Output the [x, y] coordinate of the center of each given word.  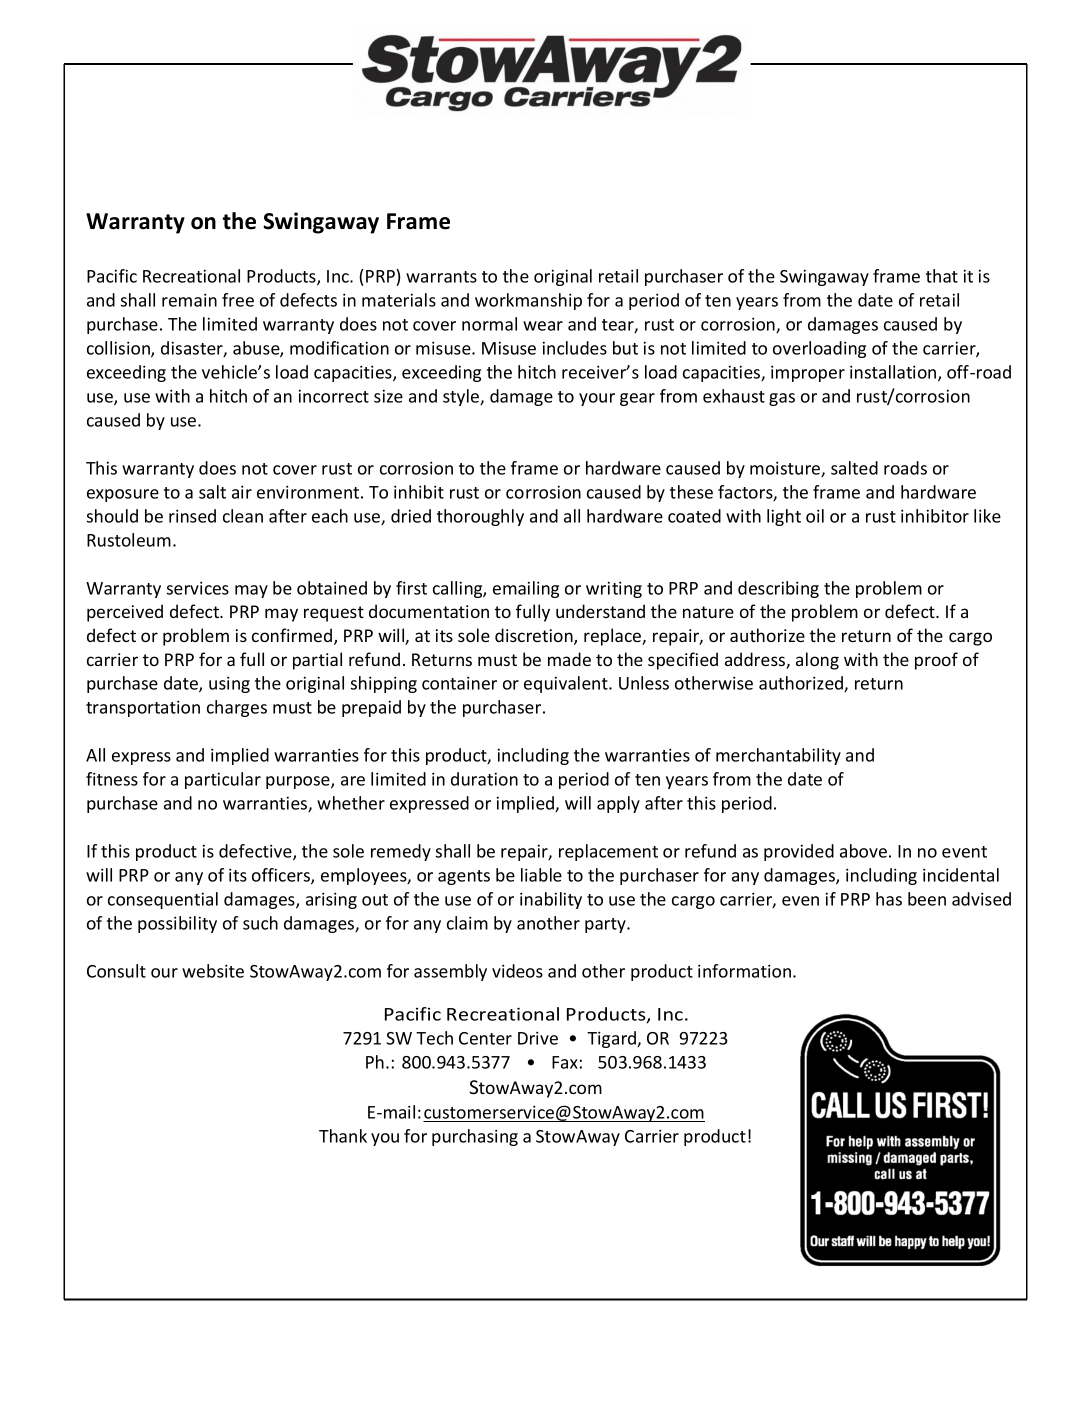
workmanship [528, 301]
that [942, 276]
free [238, 300]
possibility [177, 924]
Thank [343, 1136]
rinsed [192, 516]
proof [936, 661]
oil [815, 516]
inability [551, 900]
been [927, 899]
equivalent [567, 684]
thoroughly [480, 517]
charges [237, 708]
